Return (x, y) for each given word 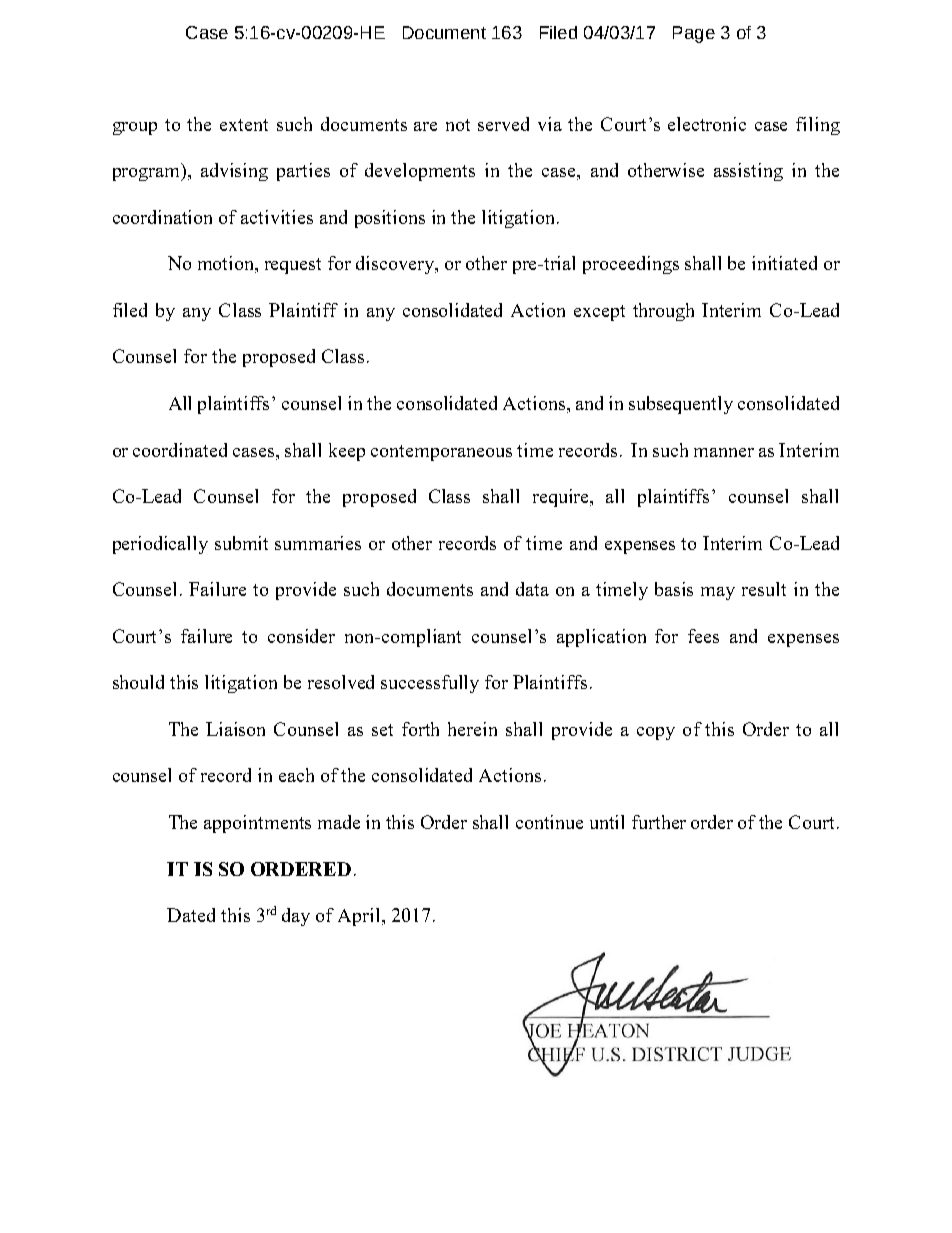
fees (703, 636)
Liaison (235, 729)
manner (724, 452)
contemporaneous (441, 453)
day (296, 917)
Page (694, 34)
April (360, 917)
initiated (784, 263)
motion (227, 264)
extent (244, 125)
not (458, 125)
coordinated (180, 450)
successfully (430, 684)
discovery (396, 265)
